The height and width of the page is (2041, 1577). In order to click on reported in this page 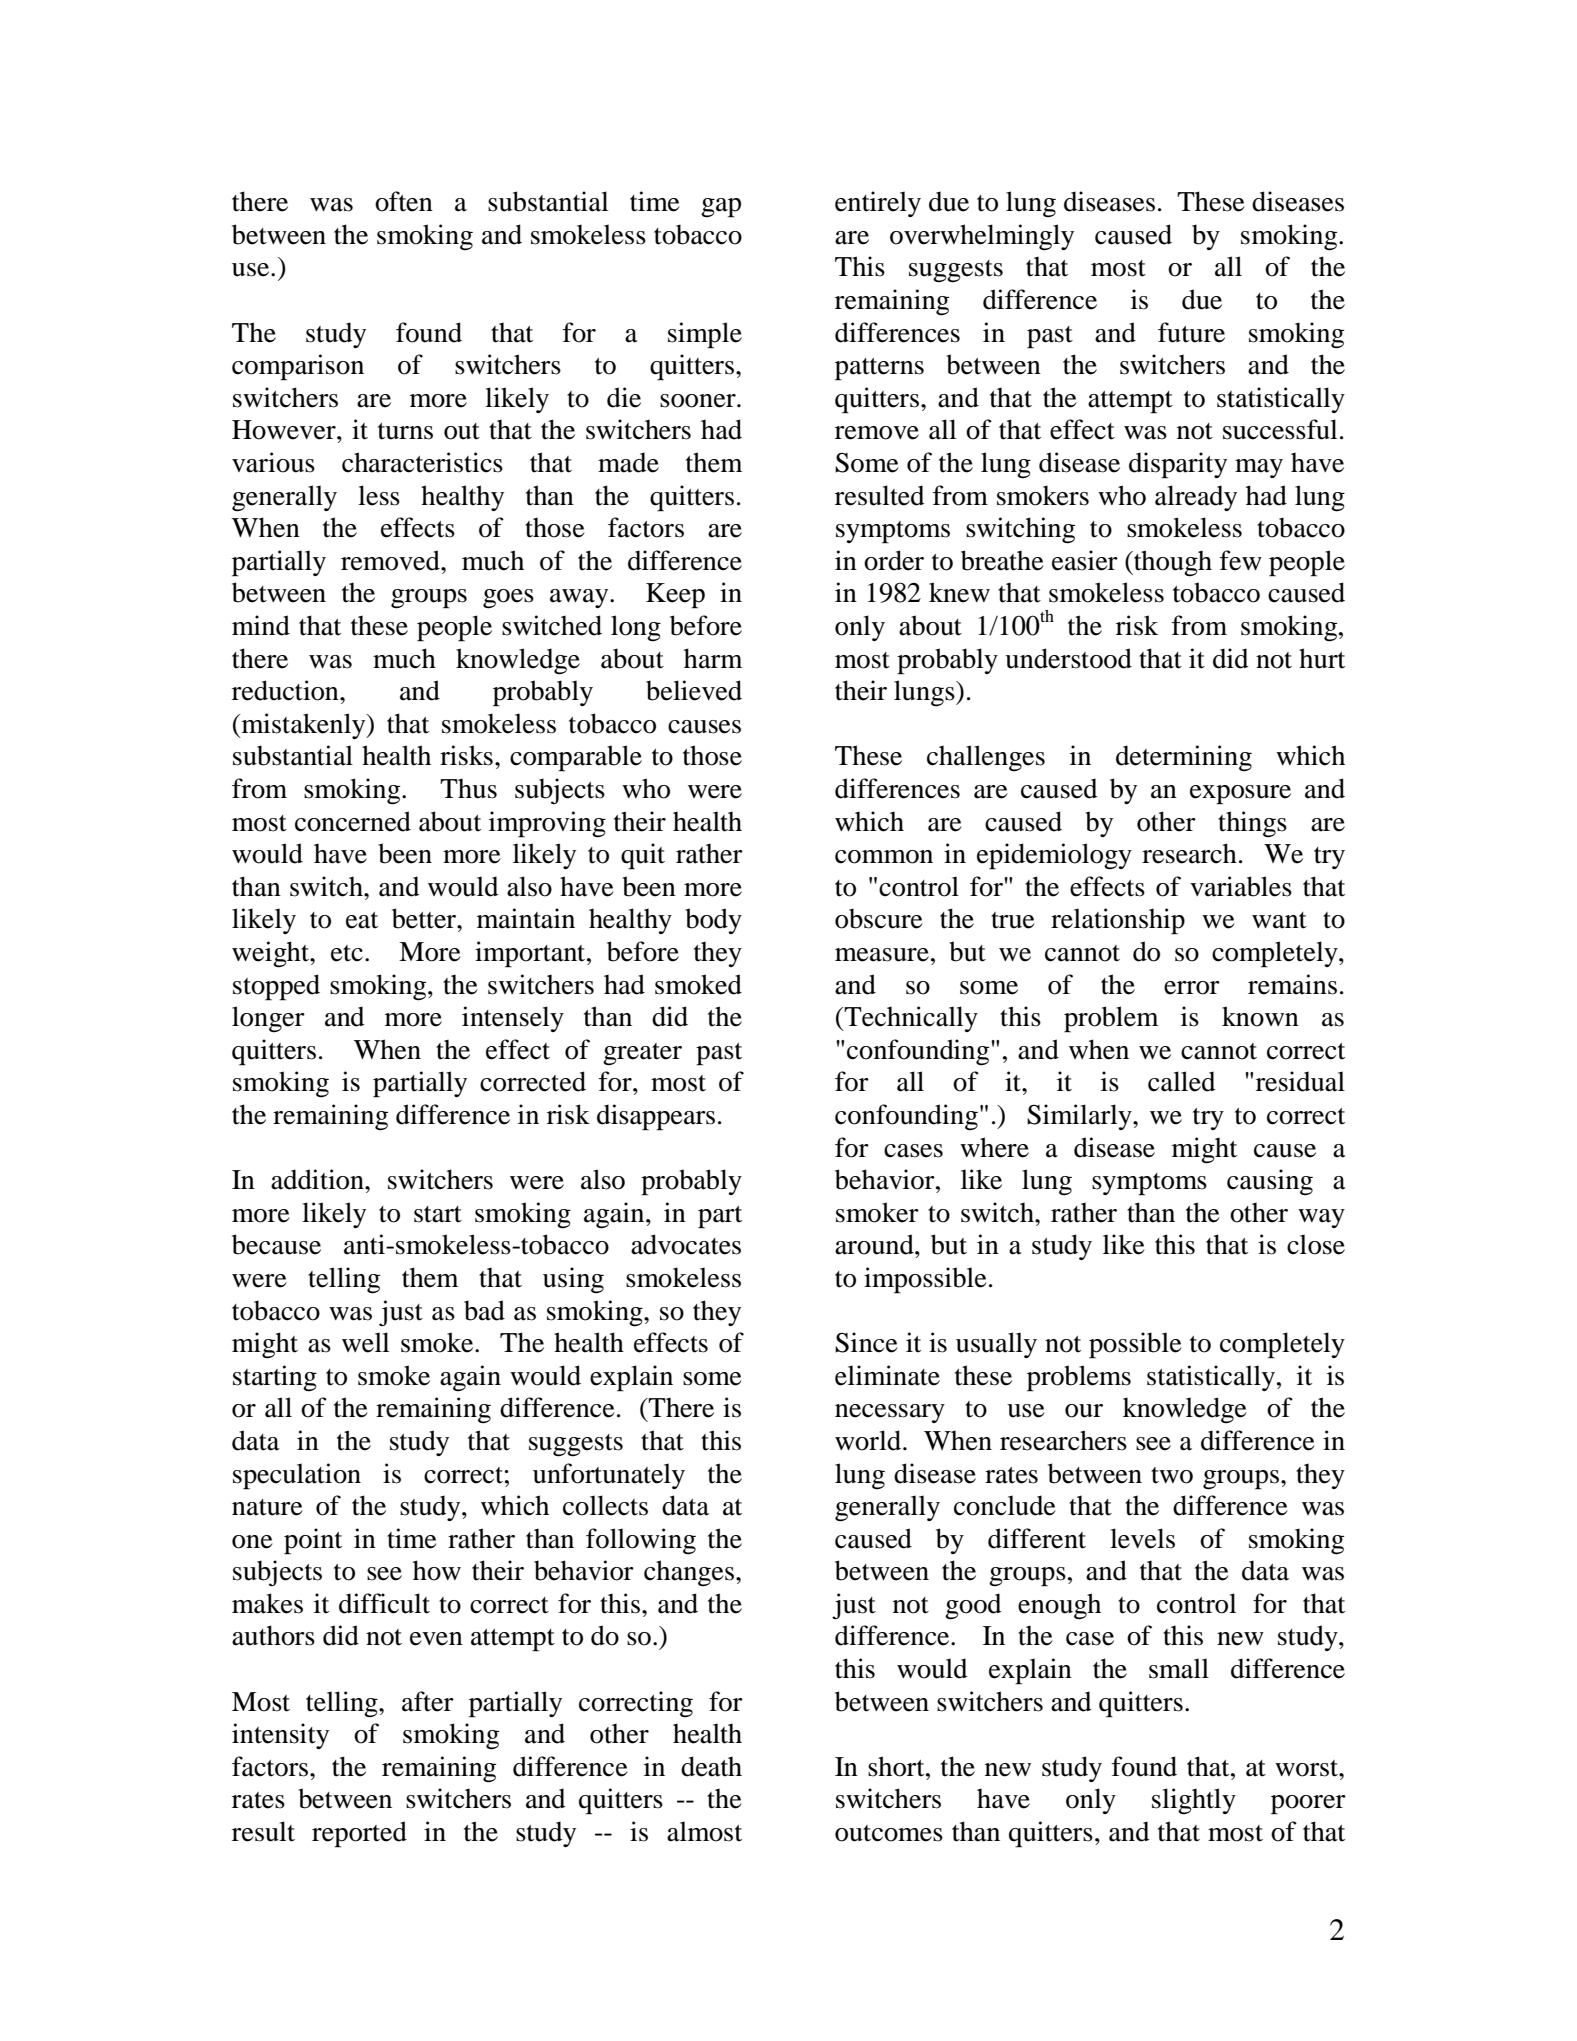, I will do `click(359, 1834)`.
